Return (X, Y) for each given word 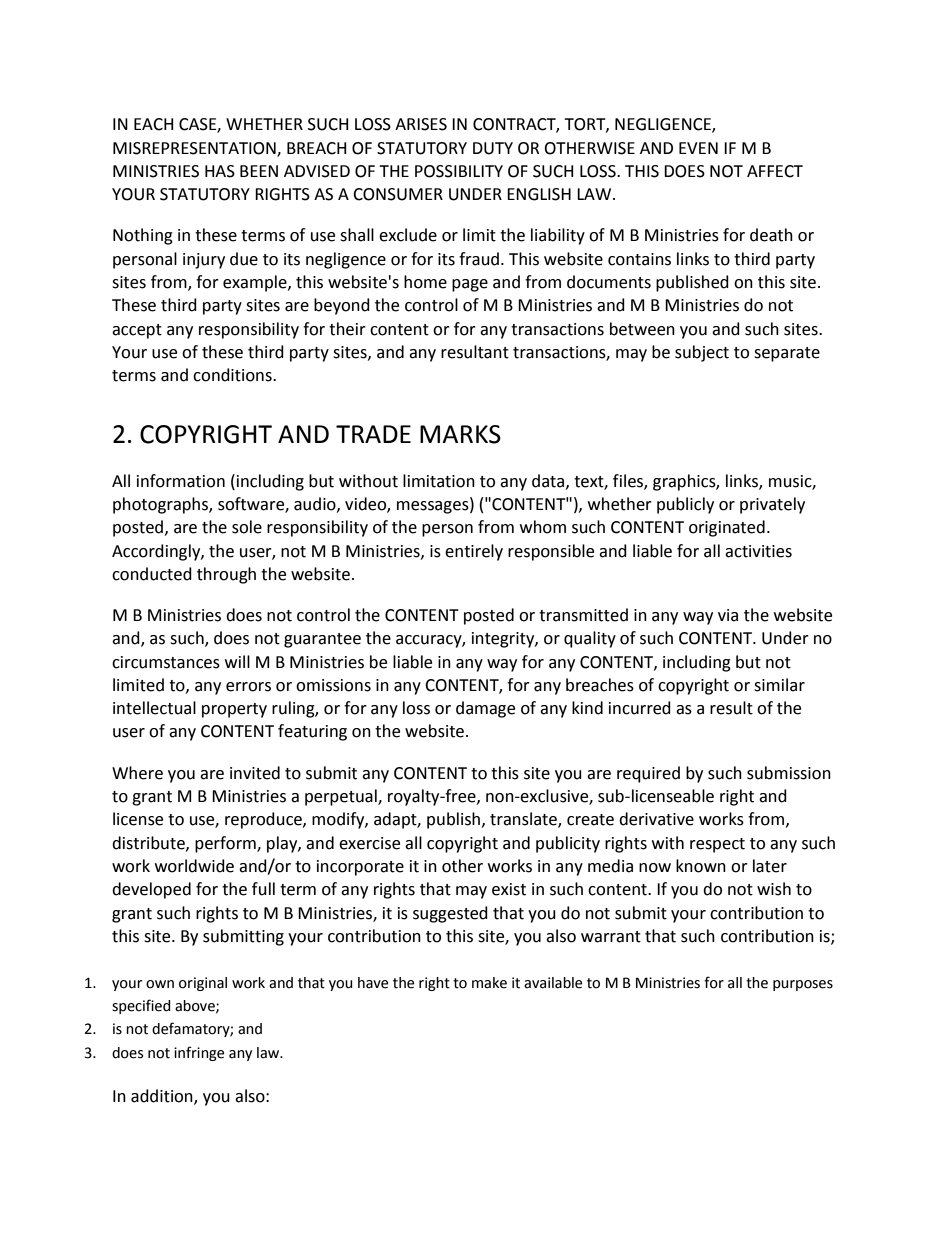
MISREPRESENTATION (195, 149)
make (489, 983)
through (226, 575)
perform (226, 844)
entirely (474, 552)
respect (717, 845)
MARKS (460, 434)
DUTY (493, 148)
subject (702, 353)
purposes (803, 985)
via (728, 615)
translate (524, 820)
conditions (233, 375)
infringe (199, 1053)
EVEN (698, 148)
